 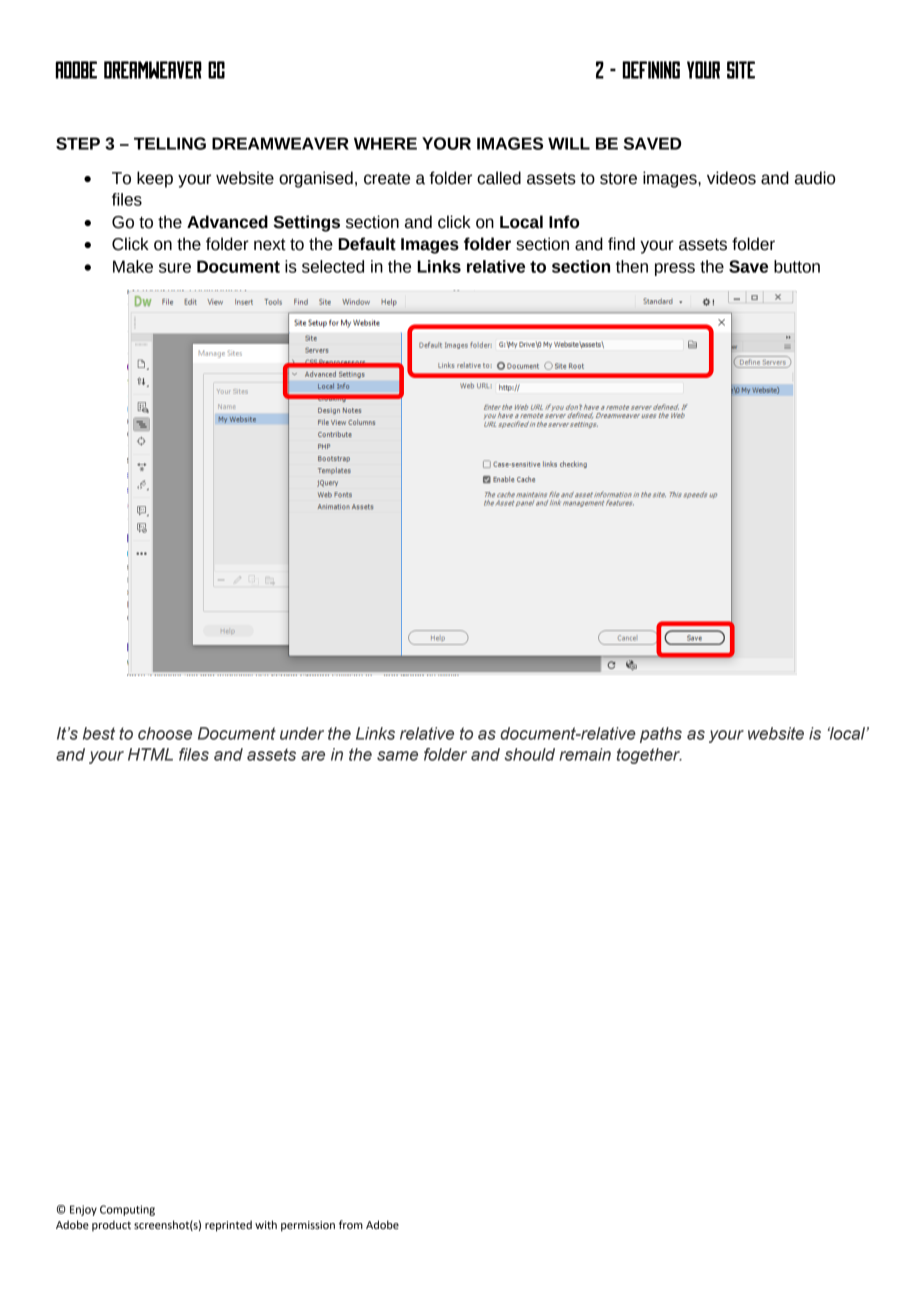 What do you see at coordinates (127, 1210) in the document?
I see `Computing` at bounding box center [127, 1210].
